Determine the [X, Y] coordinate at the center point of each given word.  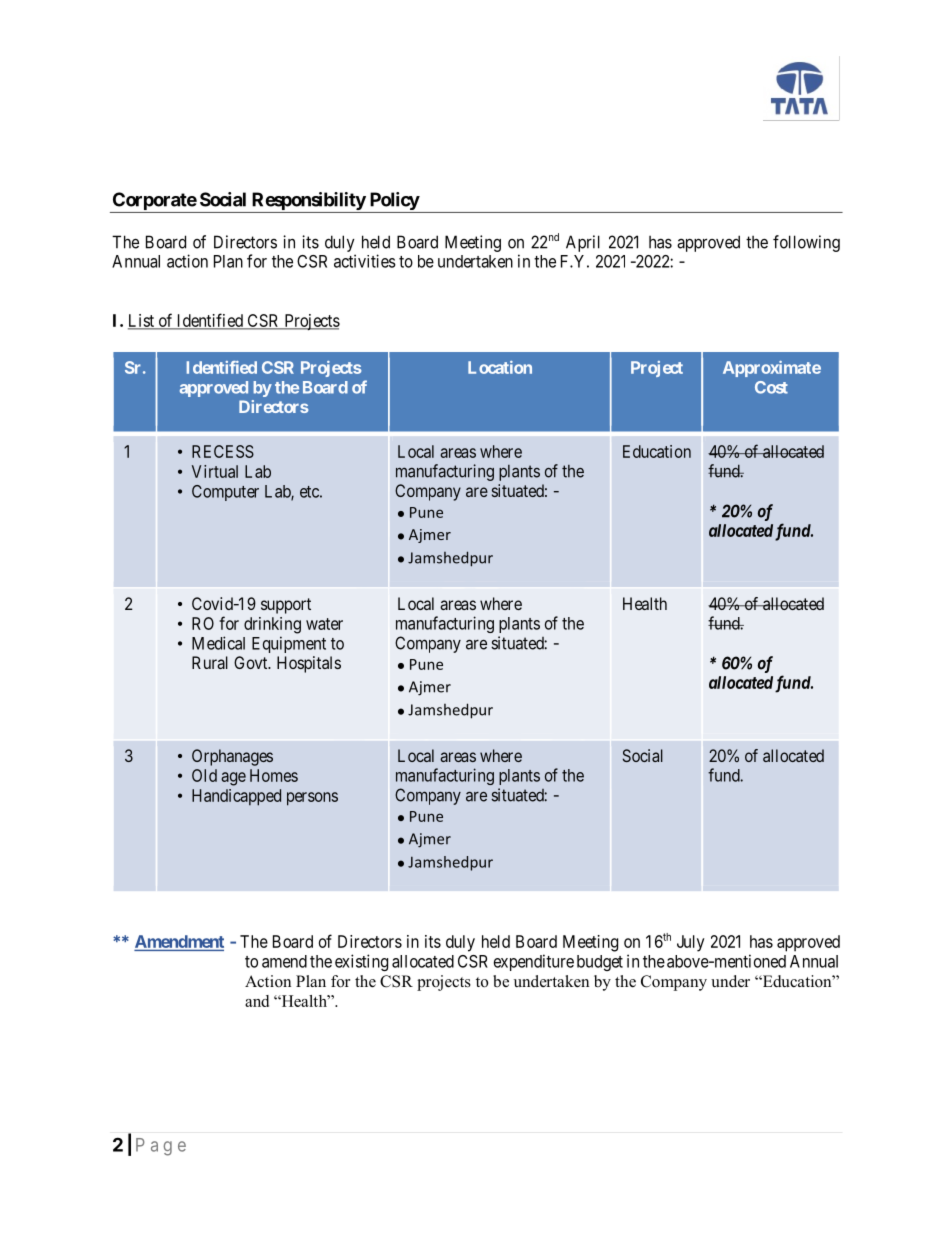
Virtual [215, 471]
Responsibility [308, 202]
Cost [771, 387]
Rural [210, 662]
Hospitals [309, 664]
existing [361, 962]
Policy [393, 202]
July [691, 943]
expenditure [534, 962]
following [806, 243]
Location [500, 367]
